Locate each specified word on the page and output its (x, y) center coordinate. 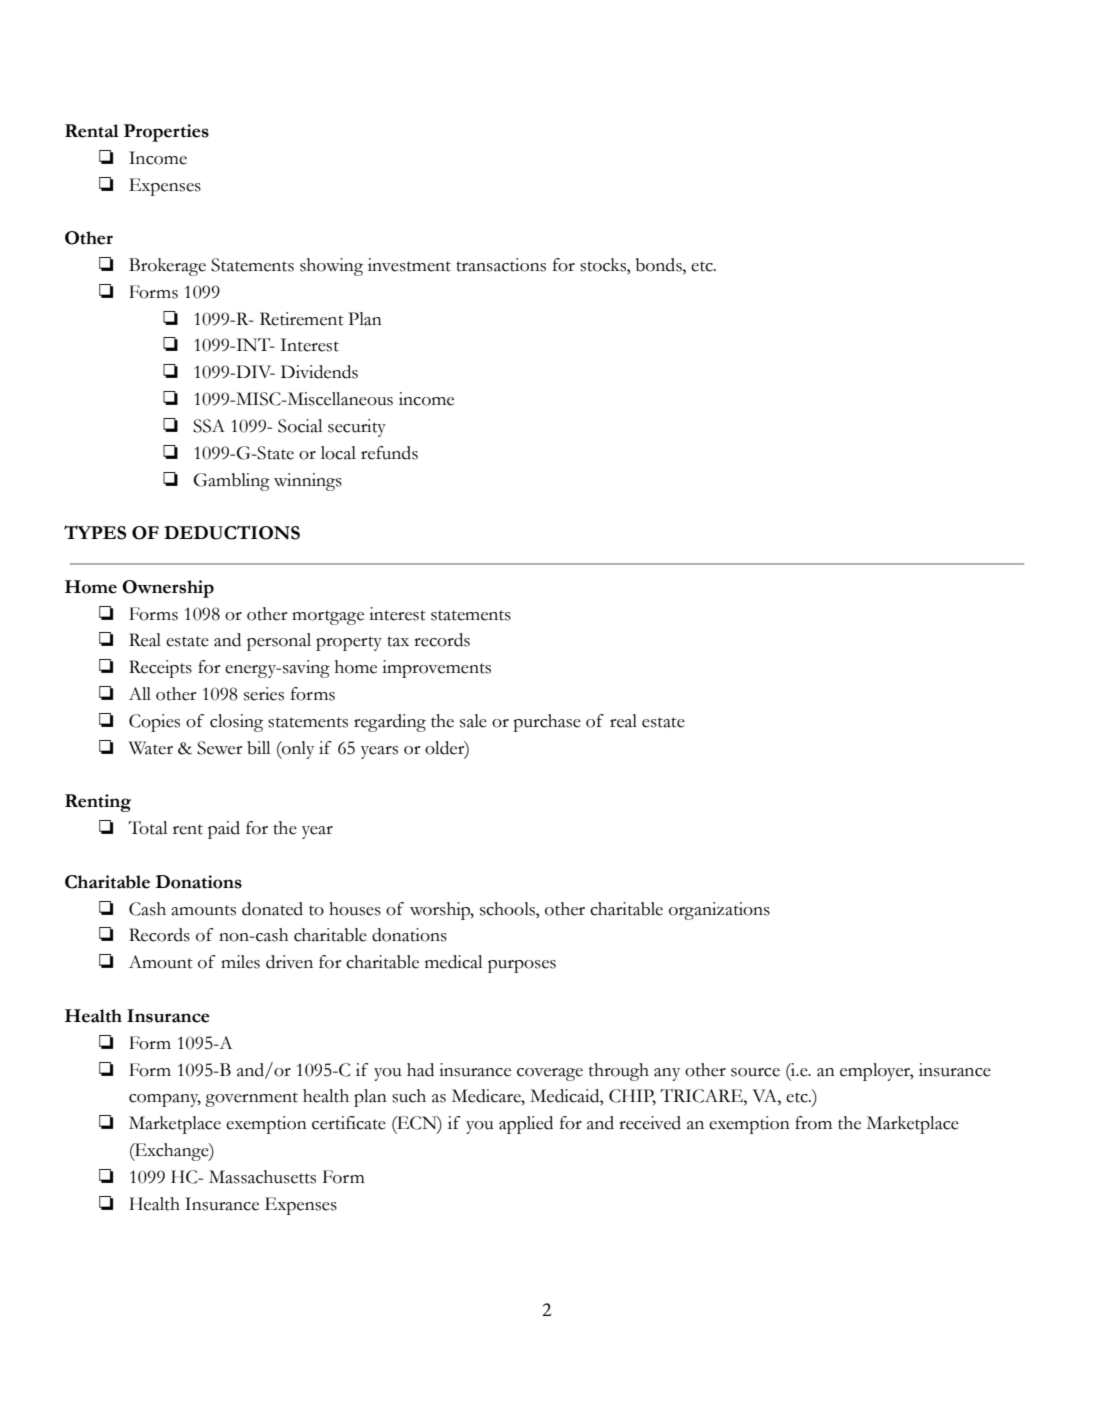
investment (409, 265)
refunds (389, 453)
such (409, 1096)
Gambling (232, 482)
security (357, 428)
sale (473, 721)
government (251, 1099)
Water (151, 748)
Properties (166, 133)
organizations (719, 911)
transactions (501, 265)
